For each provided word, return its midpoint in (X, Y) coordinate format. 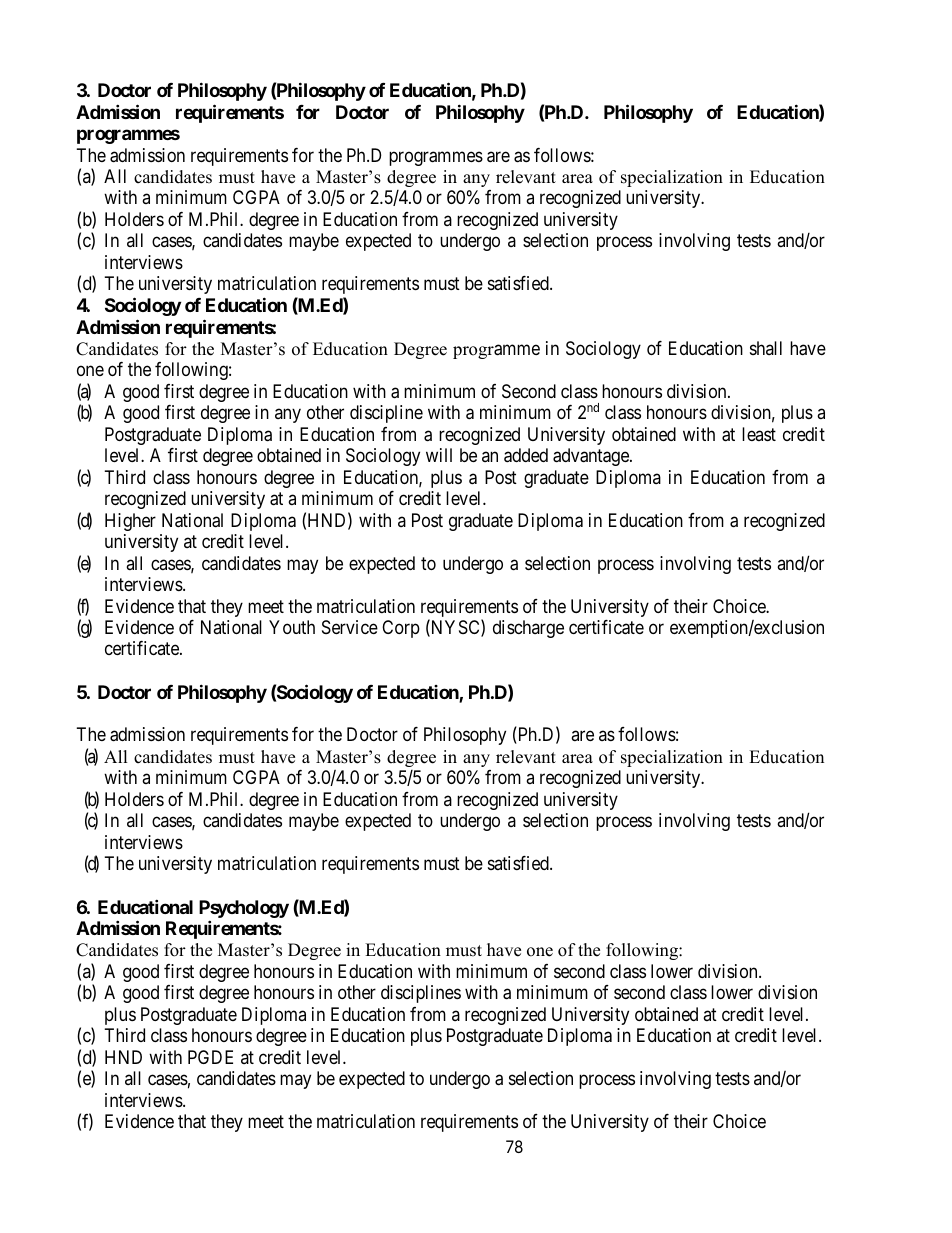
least (759, 434)
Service (350, 627)
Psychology (244, 910)
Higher (130, 522)
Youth (292, 627)
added (526, 455)
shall (766, 348)
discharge (528, 629)
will (439, 455)
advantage (592, 457)
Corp (401, 629)
